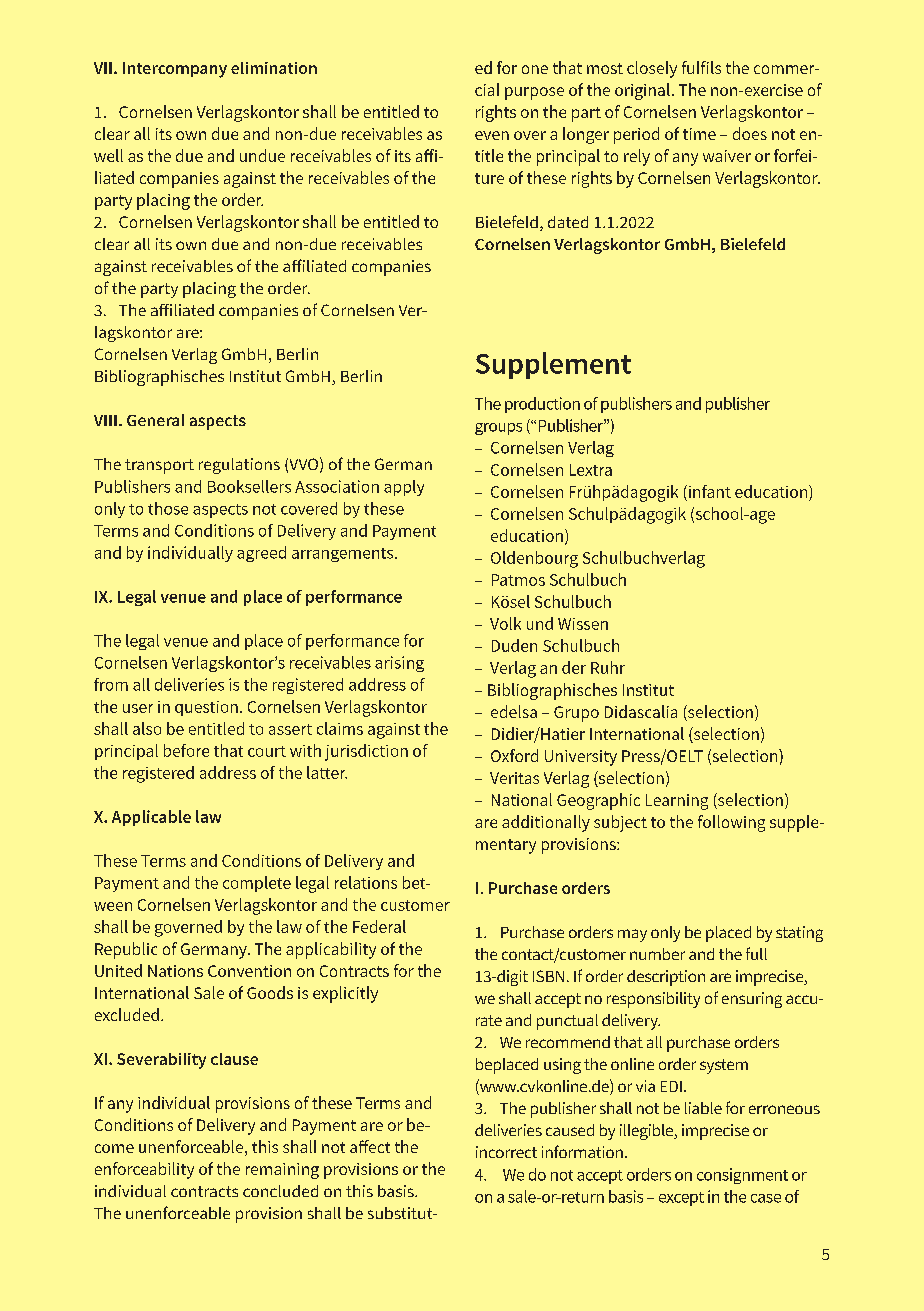 Image resolution: width=924 pixels, height=1311 pixels. Describe the element at coordinates (175, 70) in the image. I see `Intercompany` at that location.
